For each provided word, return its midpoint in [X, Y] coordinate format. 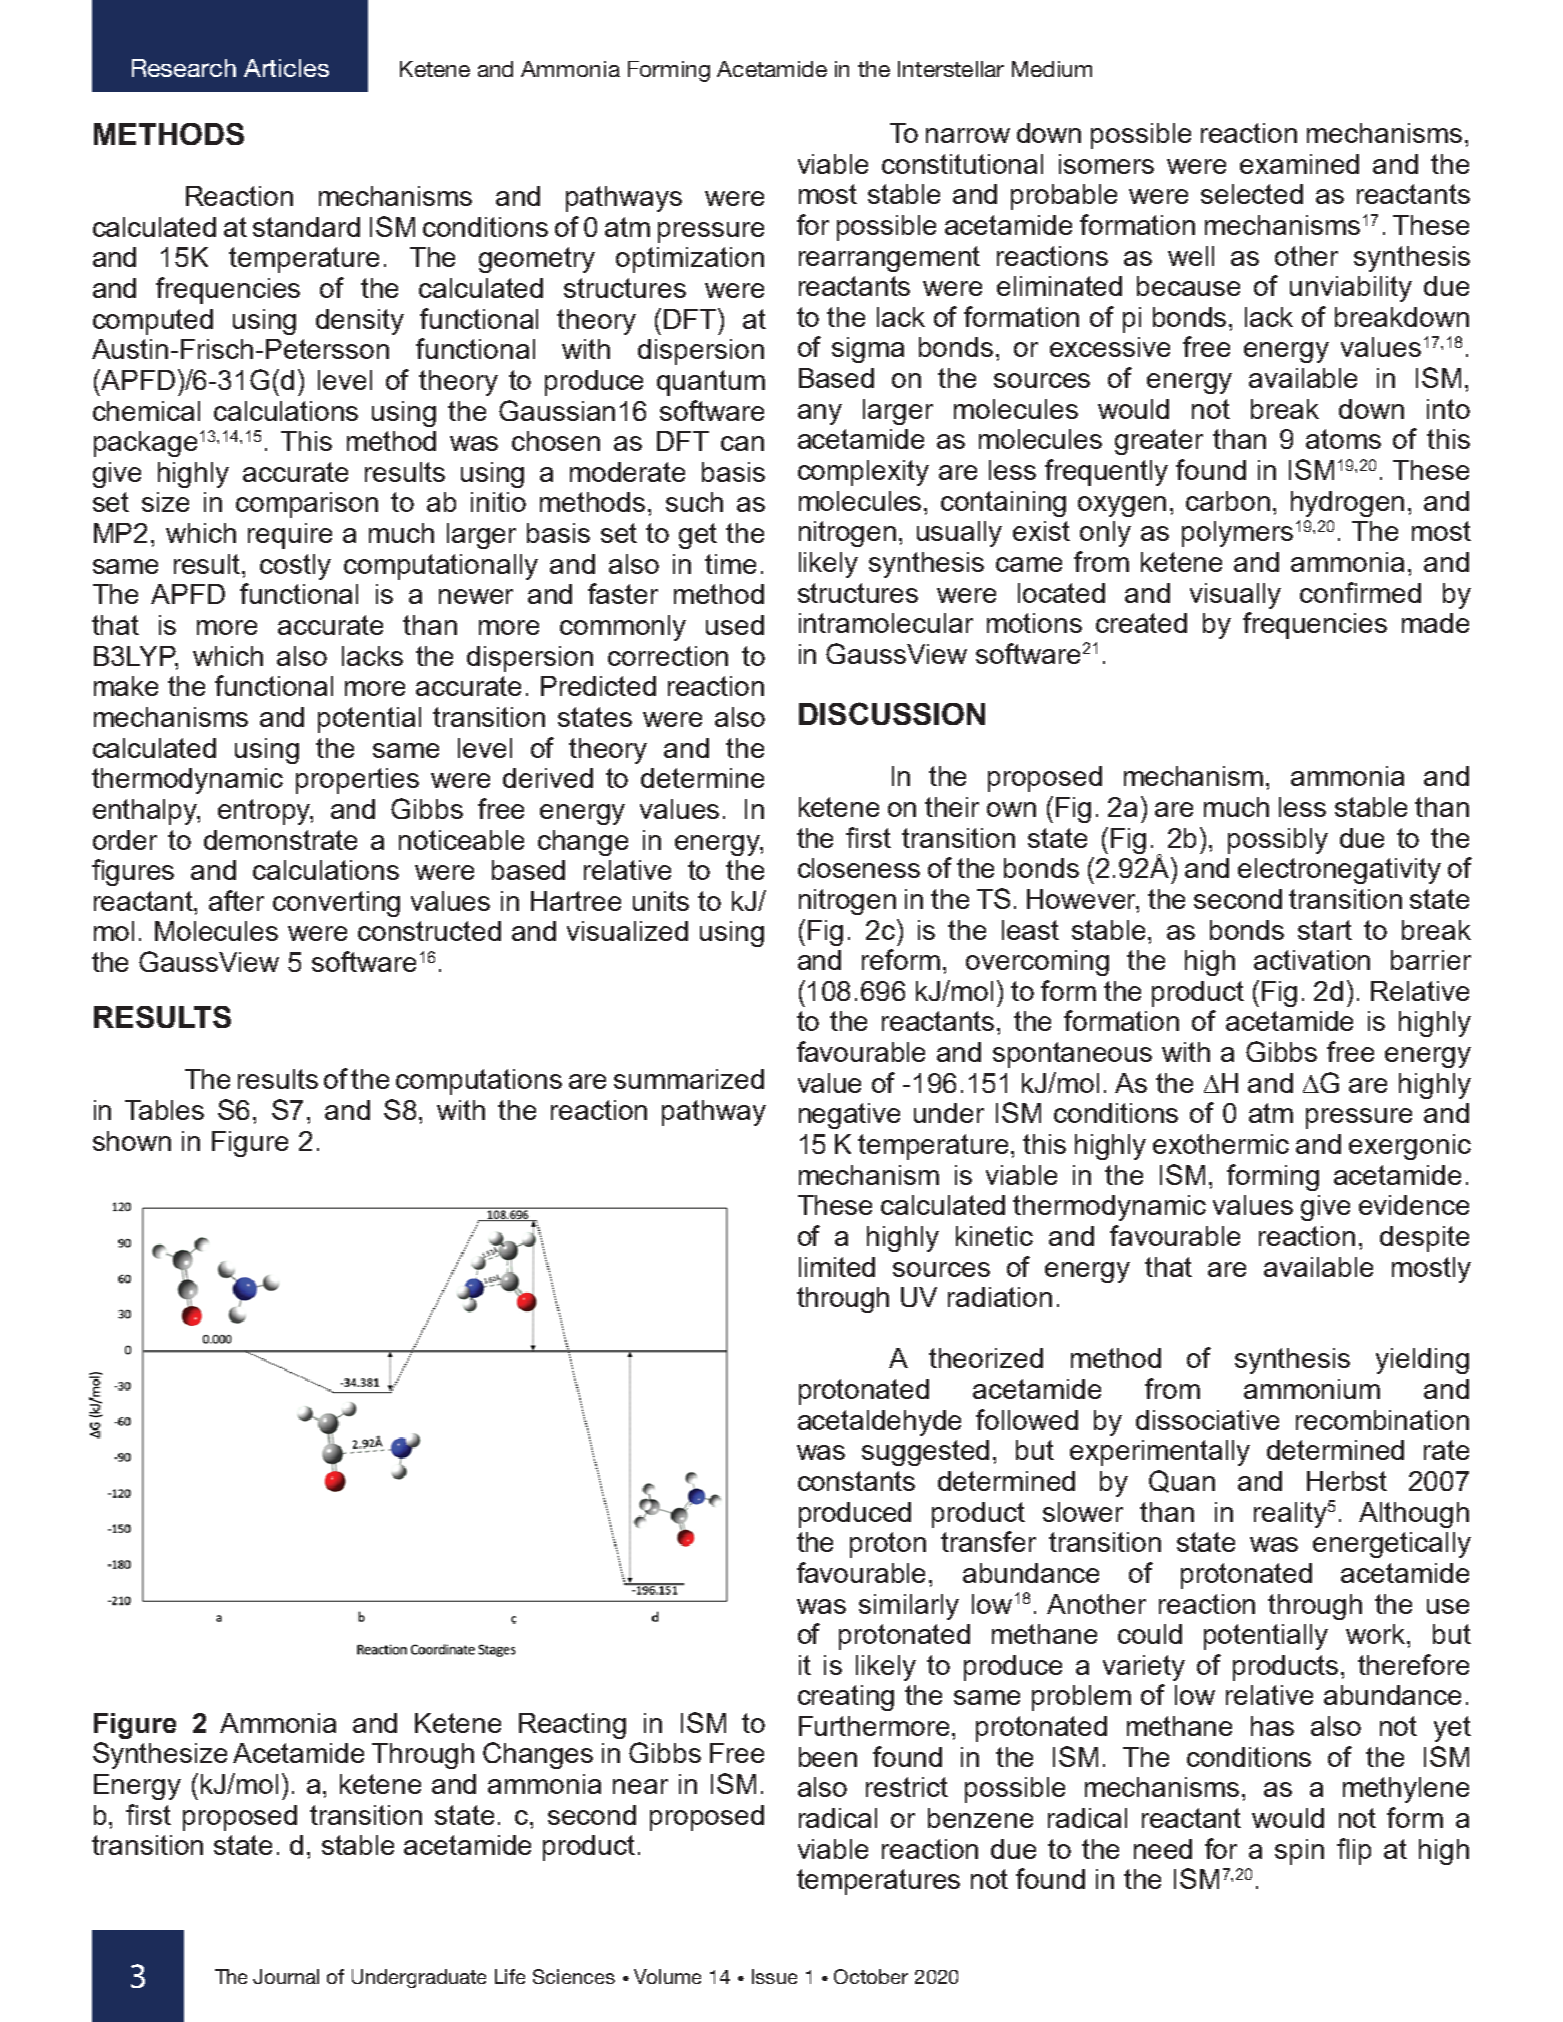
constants [856, 1481]
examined [1299, 164]
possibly [1278, 841]
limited [837, 1267]
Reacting [572, 1726]
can [742, 443]
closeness [859, 868]
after [236, 900]
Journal [286, 1976]
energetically [1392, 1545]
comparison [307, 505]
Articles [286, 68]
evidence [1414, 1205]
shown [132, 1141]
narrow [968, 135]
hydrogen [1347, 504]
